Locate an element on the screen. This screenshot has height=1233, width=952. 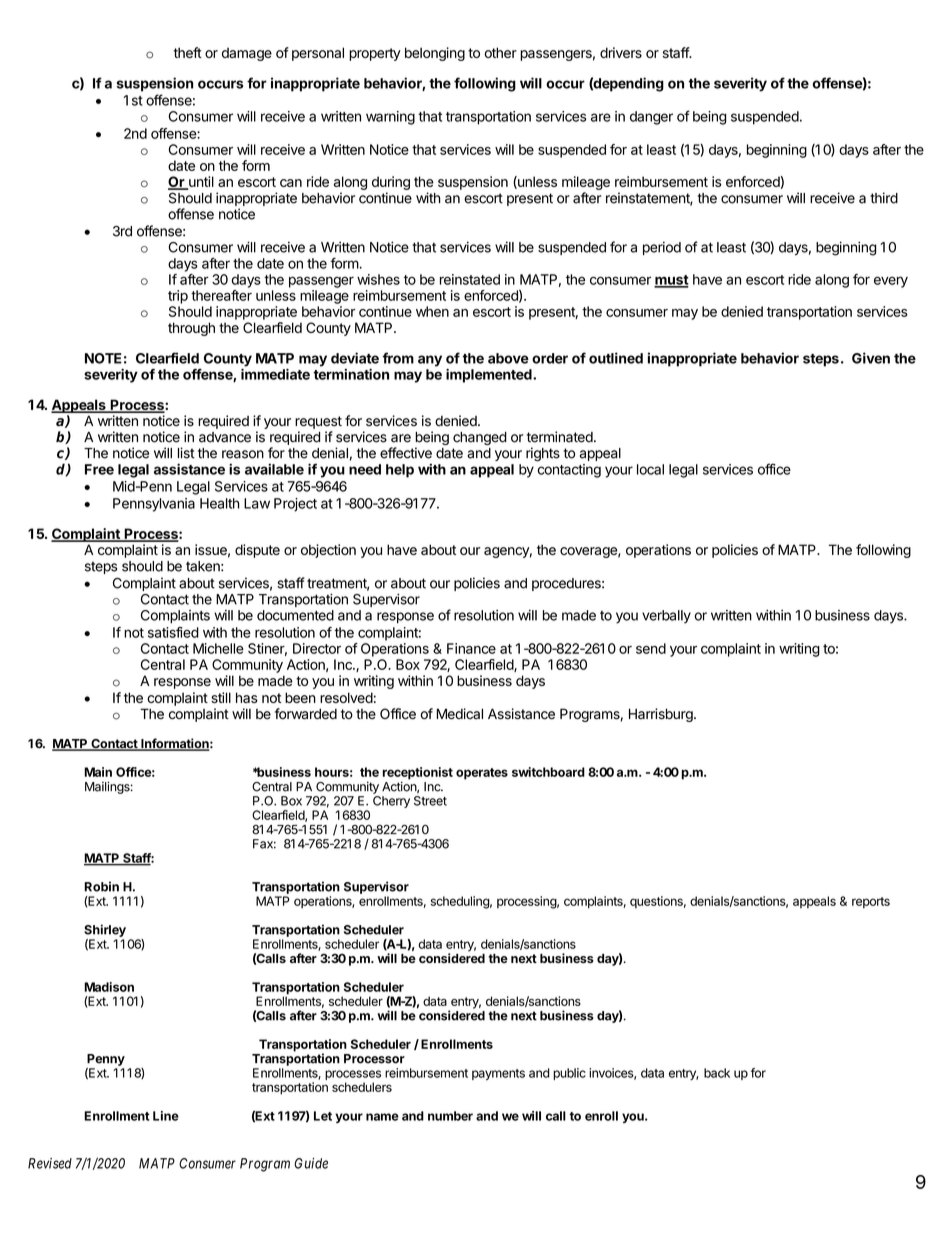
changed is located at coordinates (480, 438).
